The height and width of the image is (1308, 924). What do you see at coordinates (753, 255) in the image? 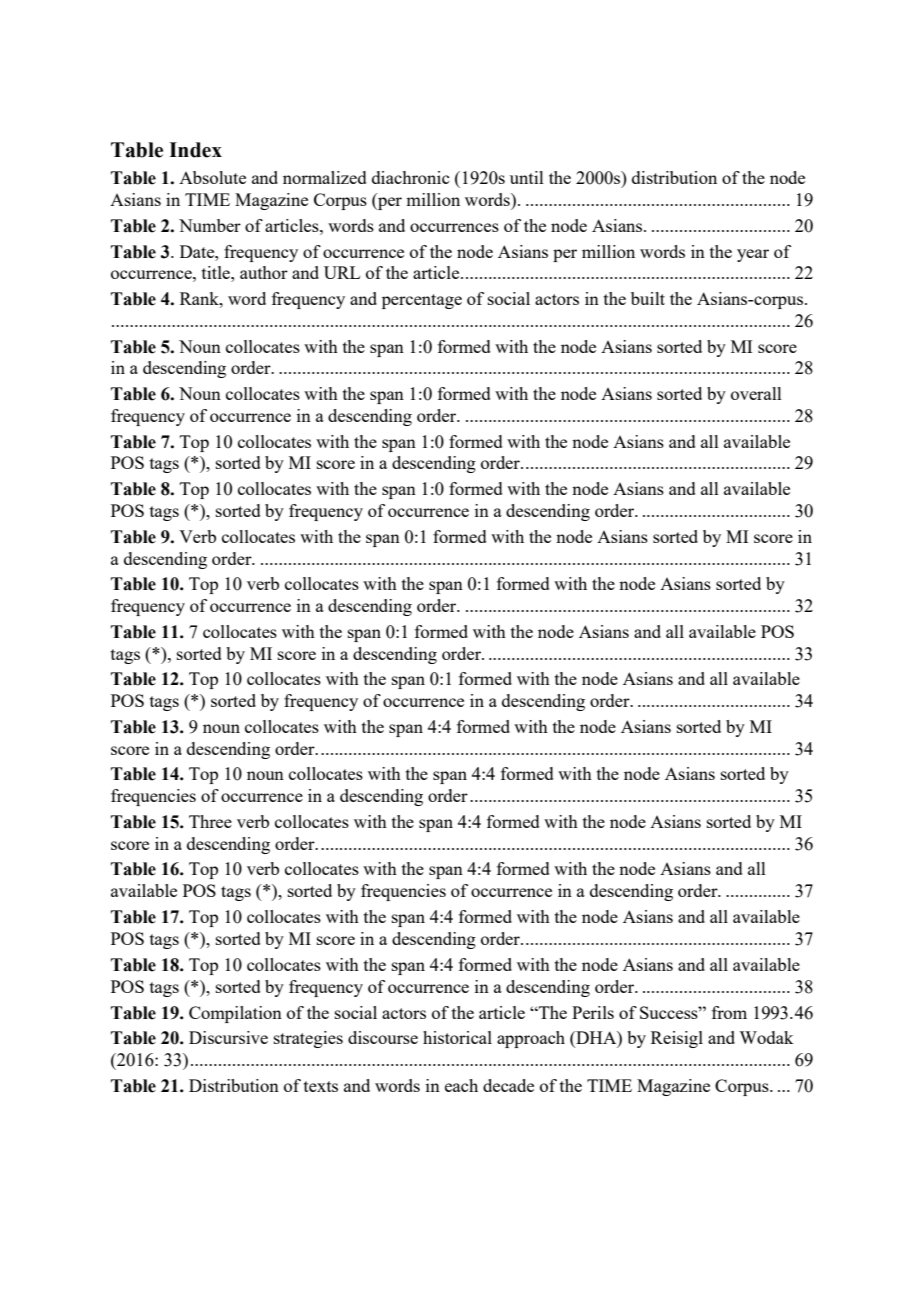
I see `year` at bounding box center [753, 255].
